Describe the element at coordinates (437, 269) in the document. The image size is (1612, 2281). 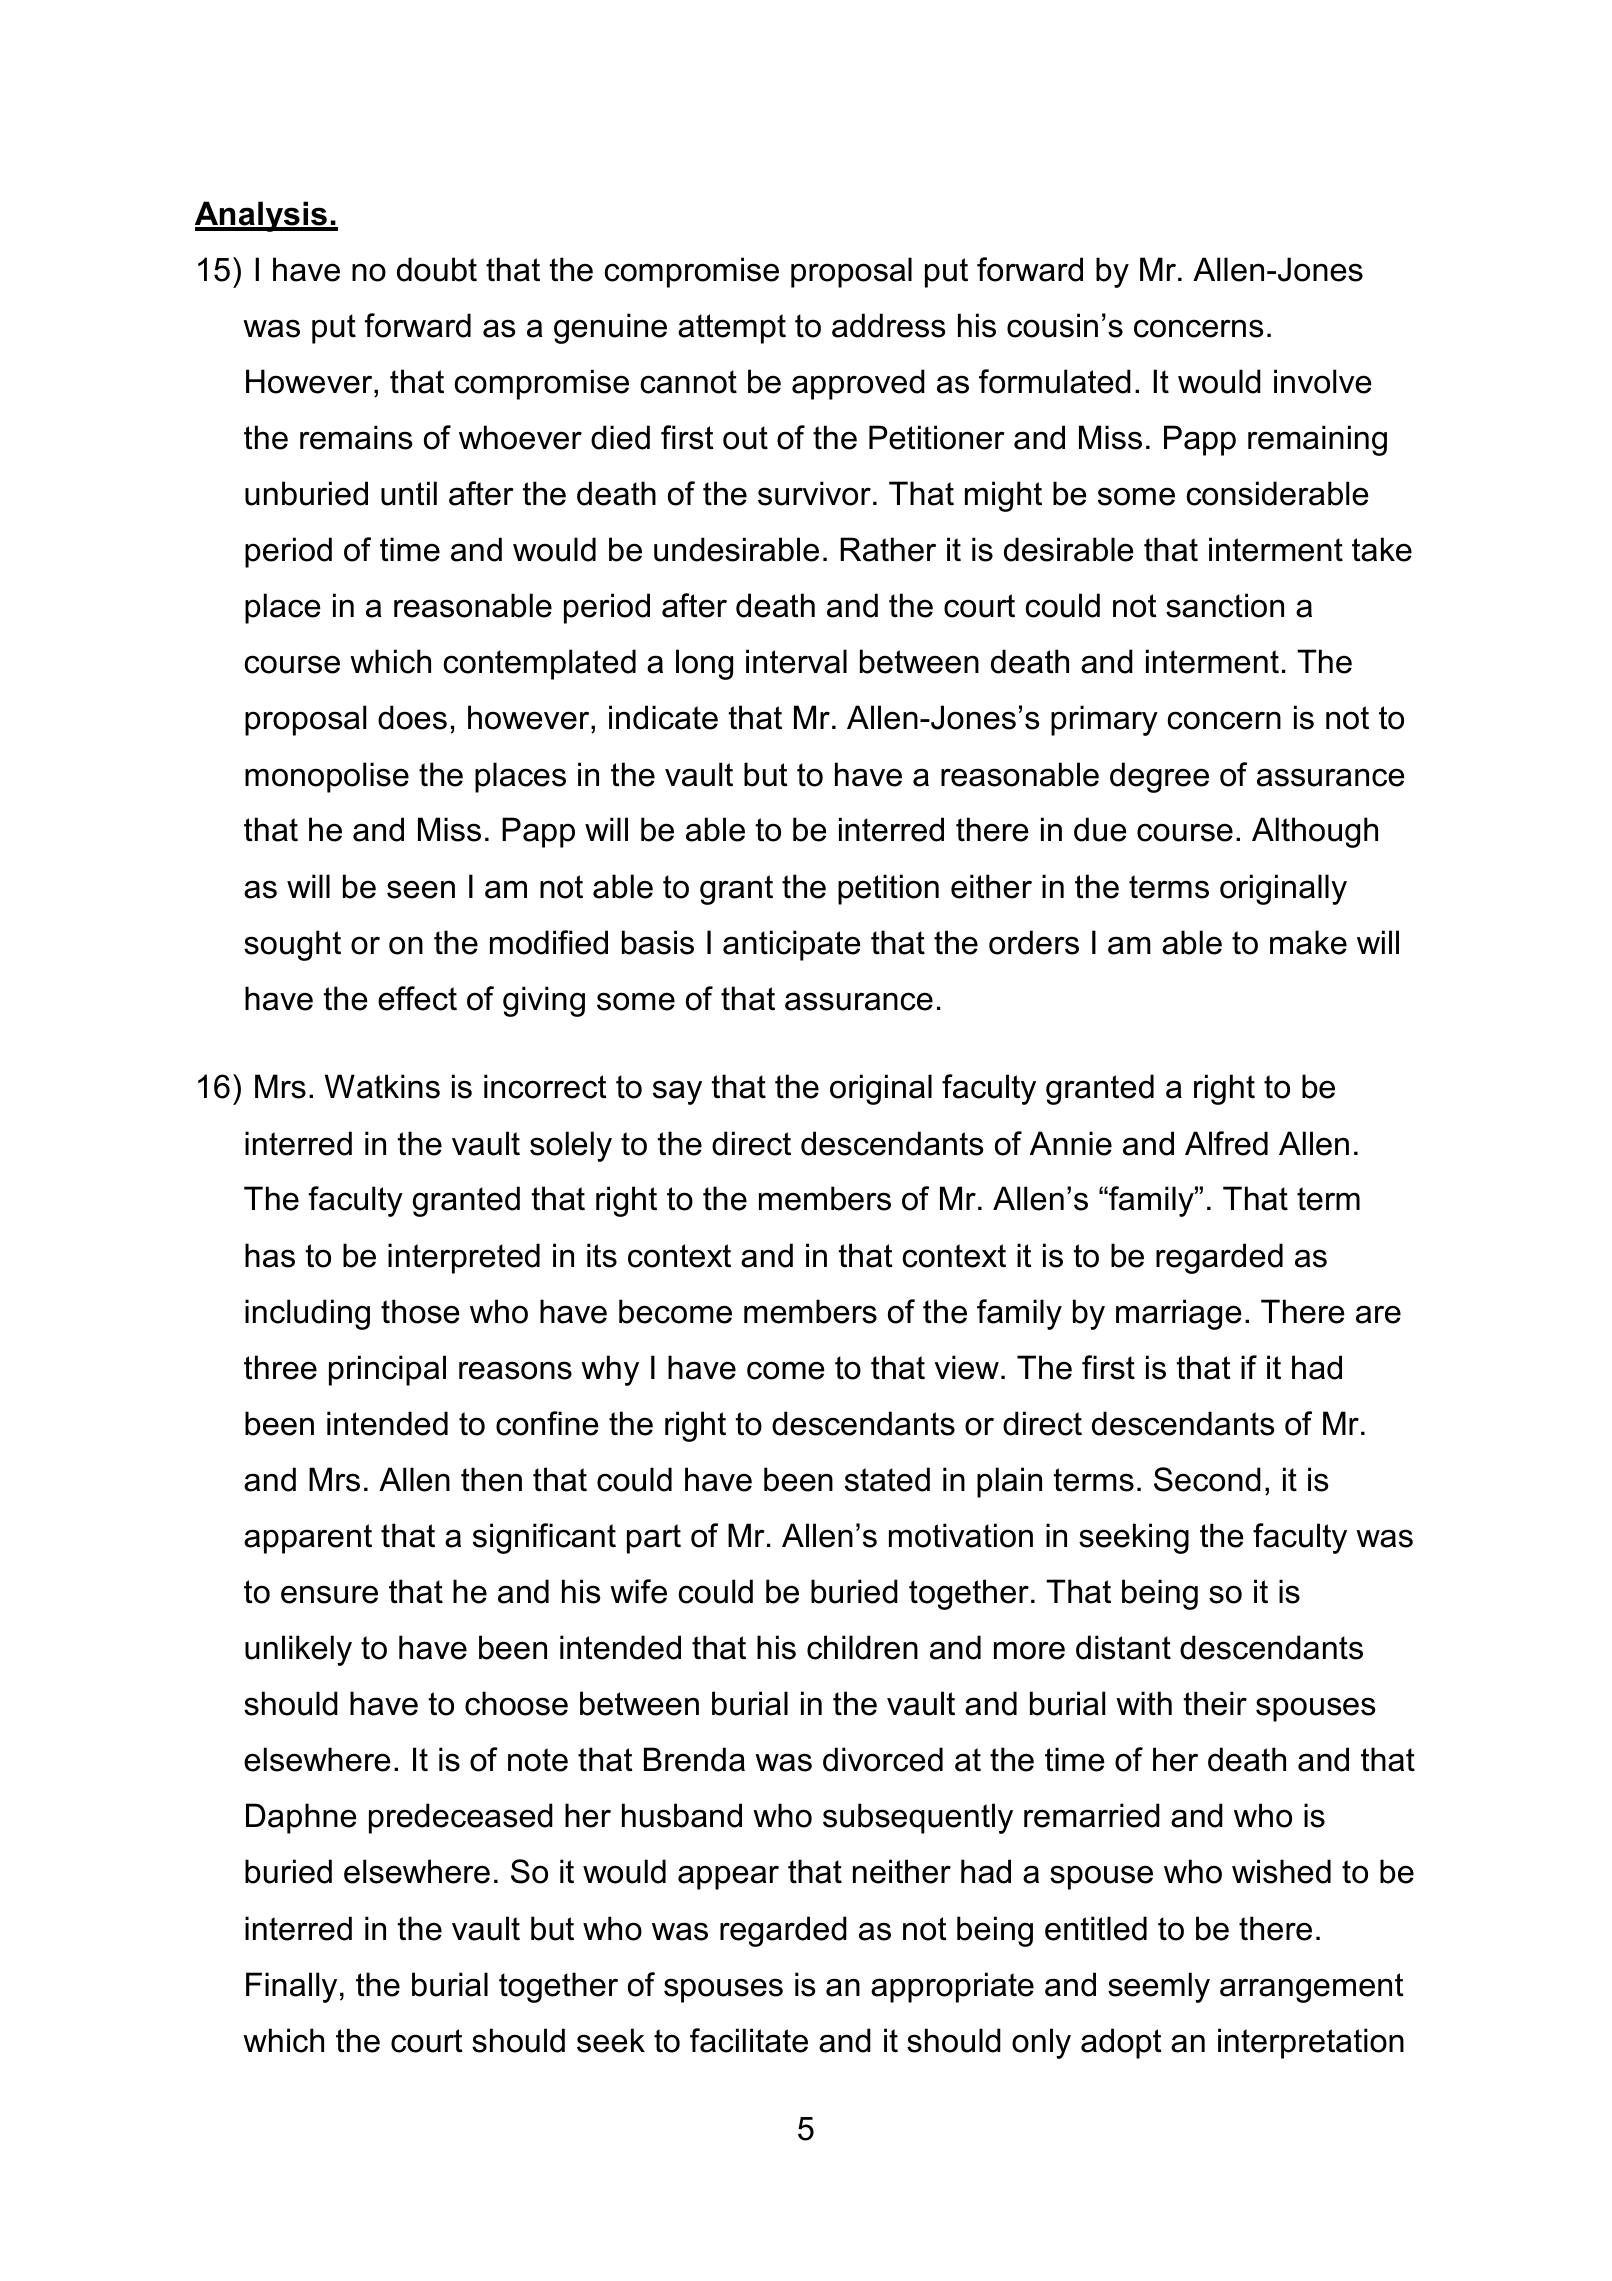
I see `doubt` at that location.
